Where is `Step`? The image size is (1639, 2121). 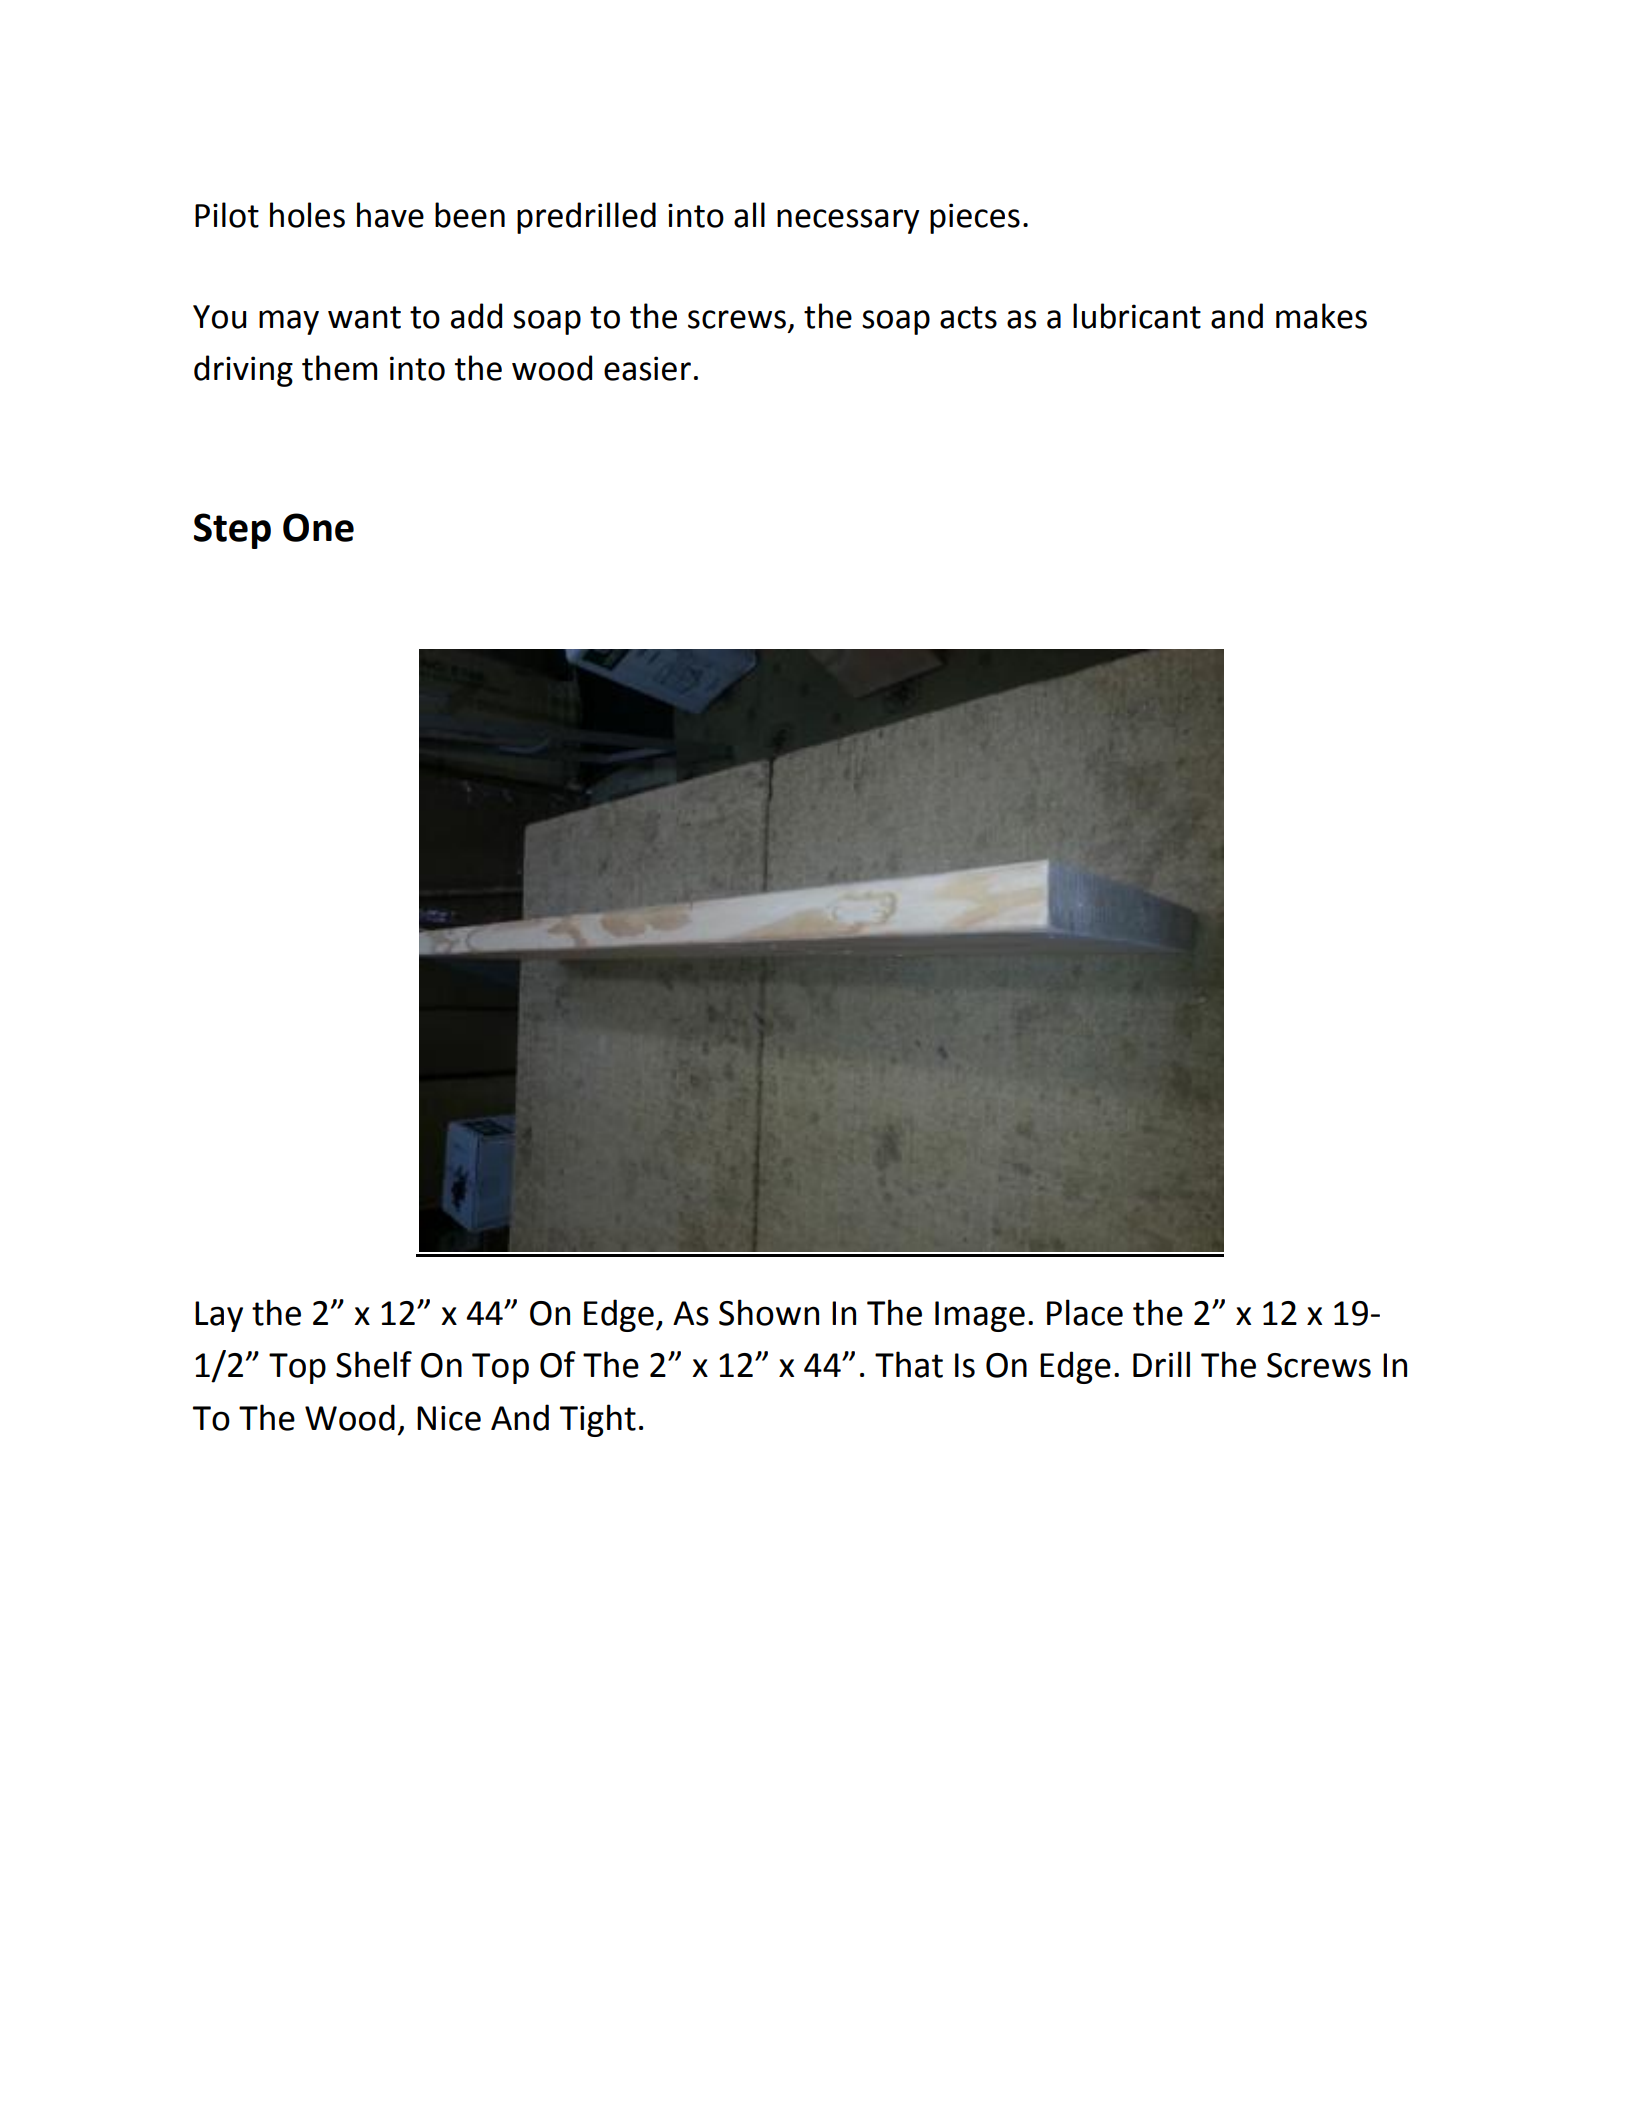
Step is located at coordinates (232, 531).
